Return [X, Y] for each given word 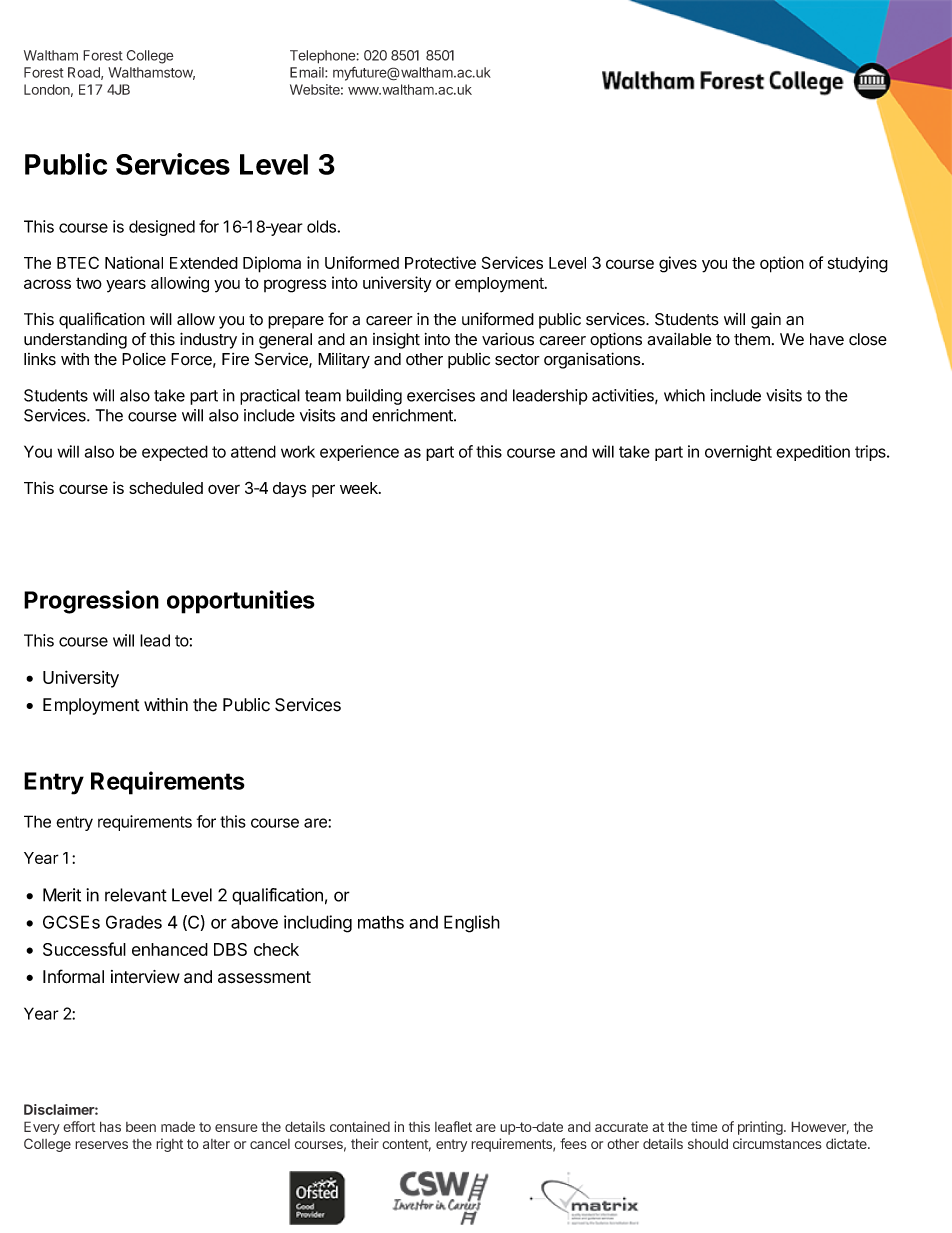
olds [322, 226]
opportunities [241, 602]
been [141, 1127]
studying [858, 264]
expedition [813, 453]
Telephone [323, 57]
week [360, 488]
